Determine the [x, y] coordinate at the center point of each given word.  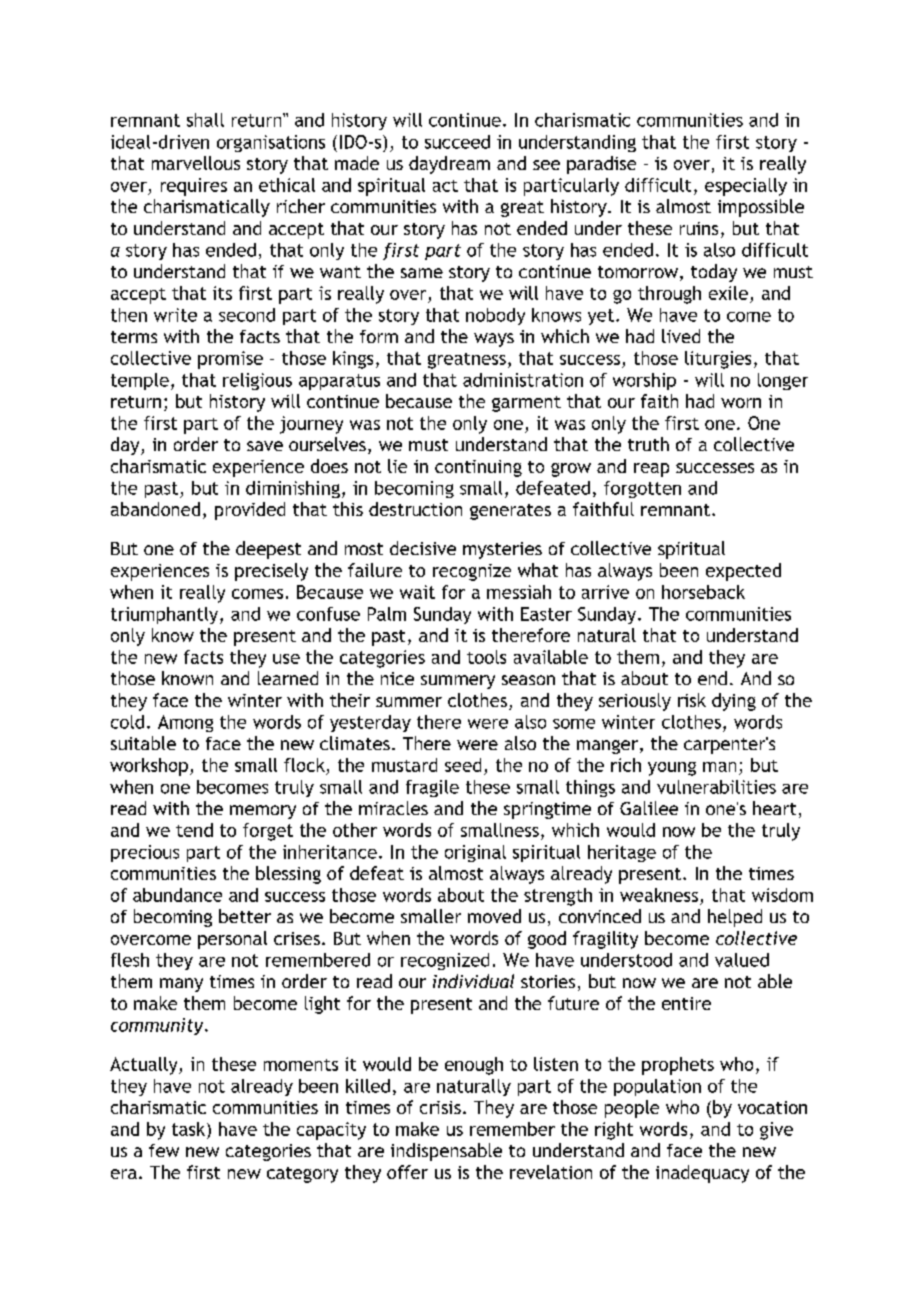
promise [230, 360]
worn [741, 403]
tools [486, 657]
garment [526, 404]
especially [746, 187]
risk [692, 700]
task [190, 1129]
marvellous [196, 163]
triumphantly [166, 615]
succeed [457, 142]
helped [735, 918]
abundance [177, 895]
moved [494, 916]
